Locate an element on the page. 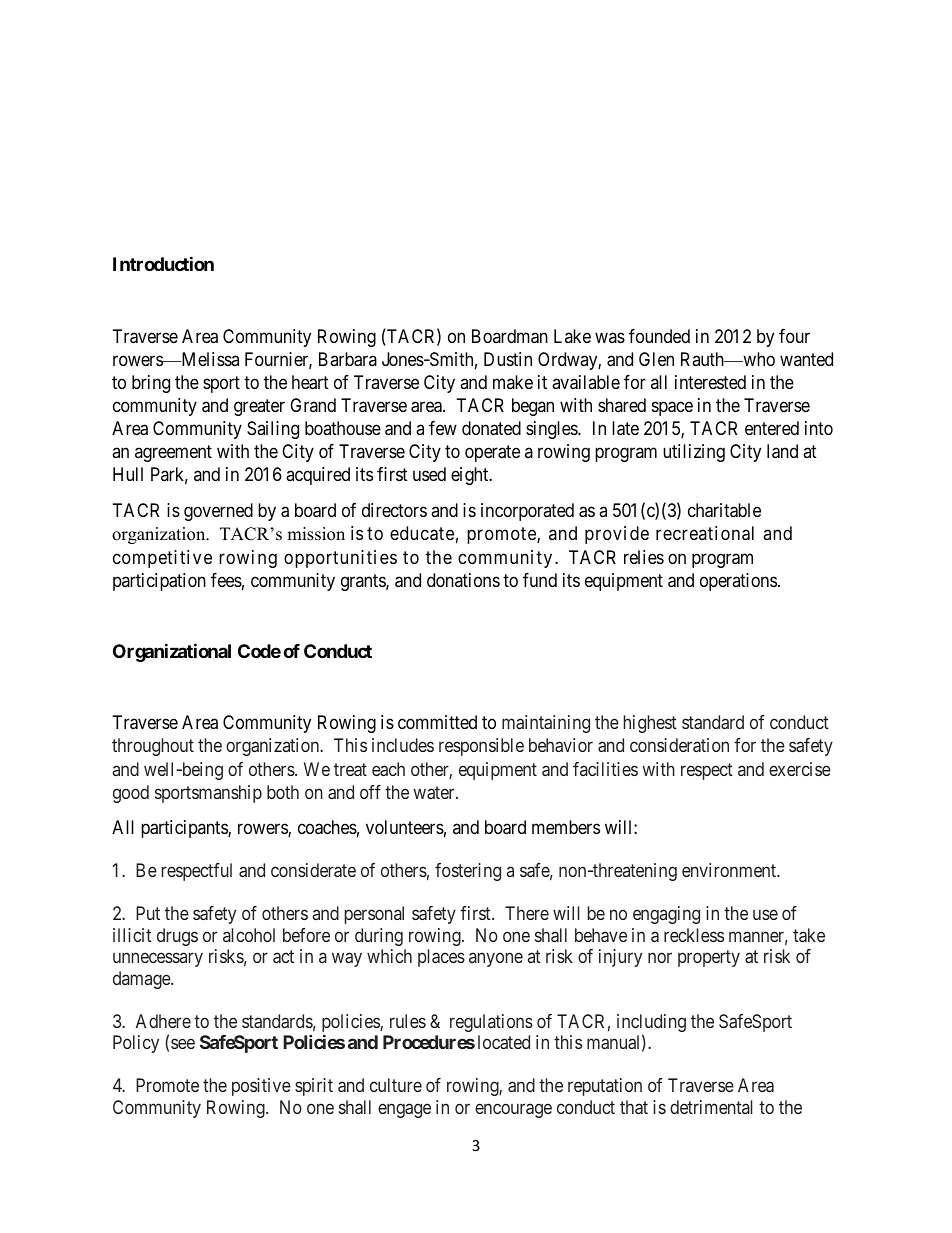  committed is located at coordinates (437, 722).
